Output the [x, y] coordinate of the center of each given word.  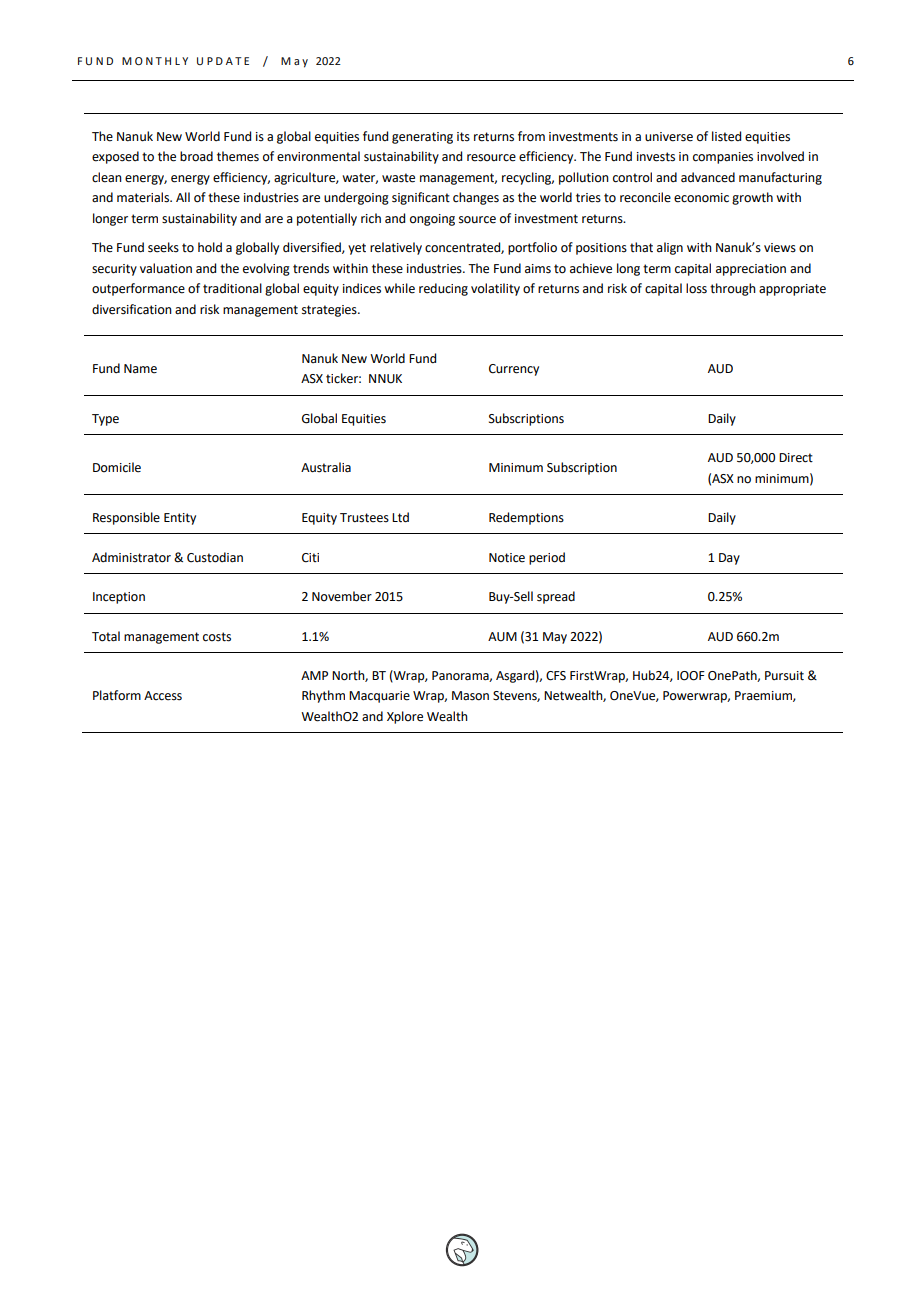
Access [163, 696]
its [463, 137]
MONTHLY [155, 61]
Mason [470, 696]
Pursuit [784, 676]
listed [726, 136]
